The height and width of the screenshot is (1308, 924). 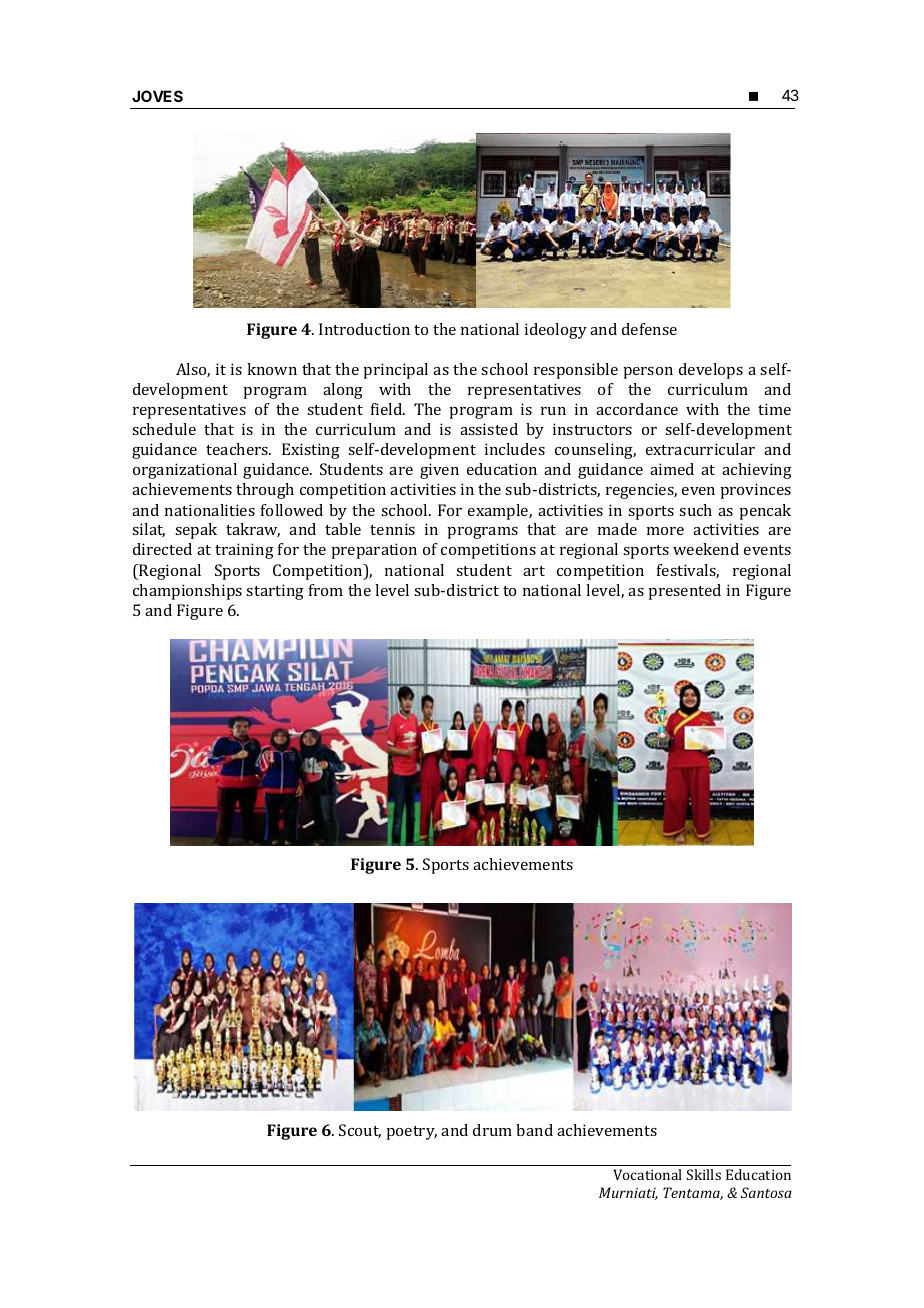 I want to click on Skills, so click(x=704, y=1174).
